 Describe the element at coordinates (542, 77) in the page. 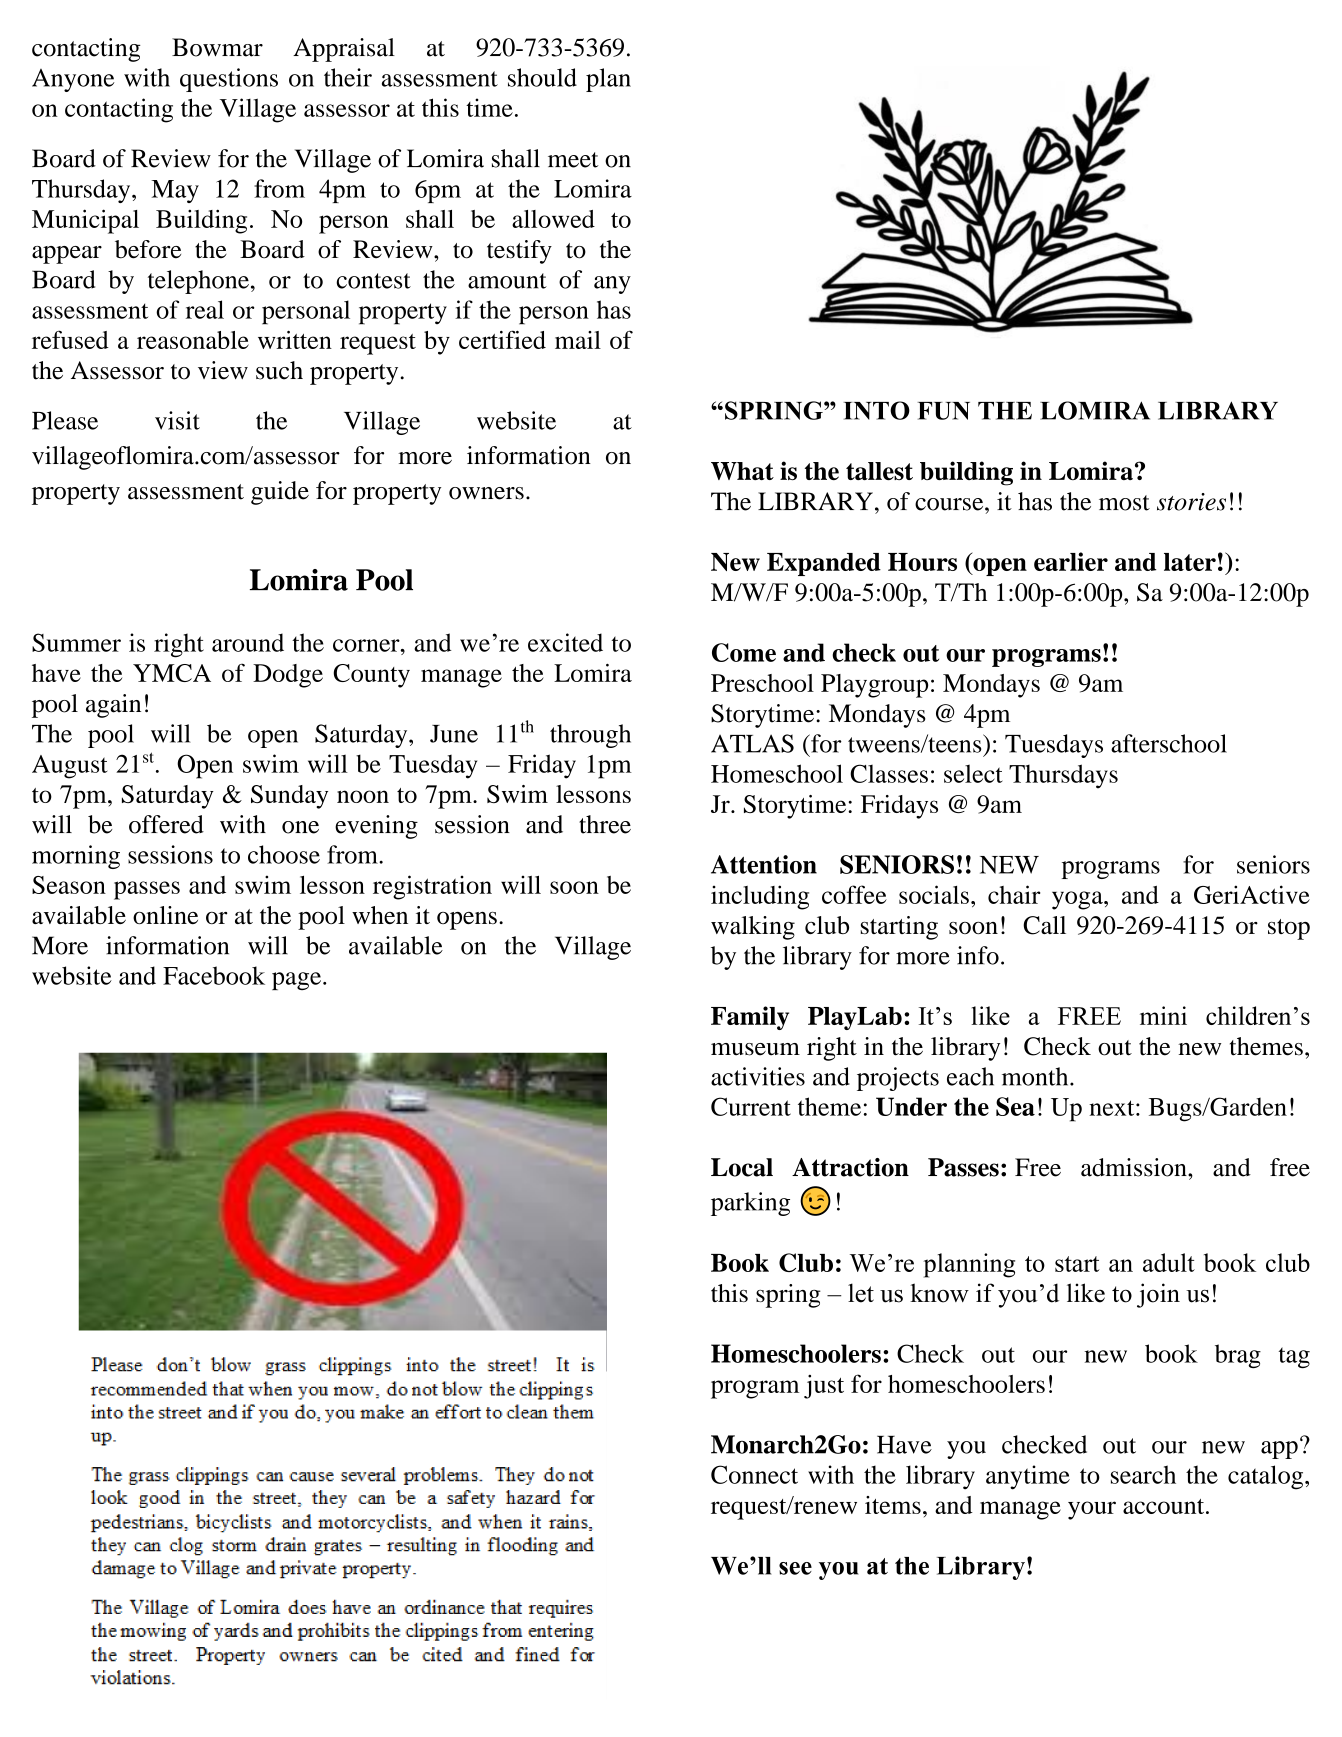

I see `should` at that location.
